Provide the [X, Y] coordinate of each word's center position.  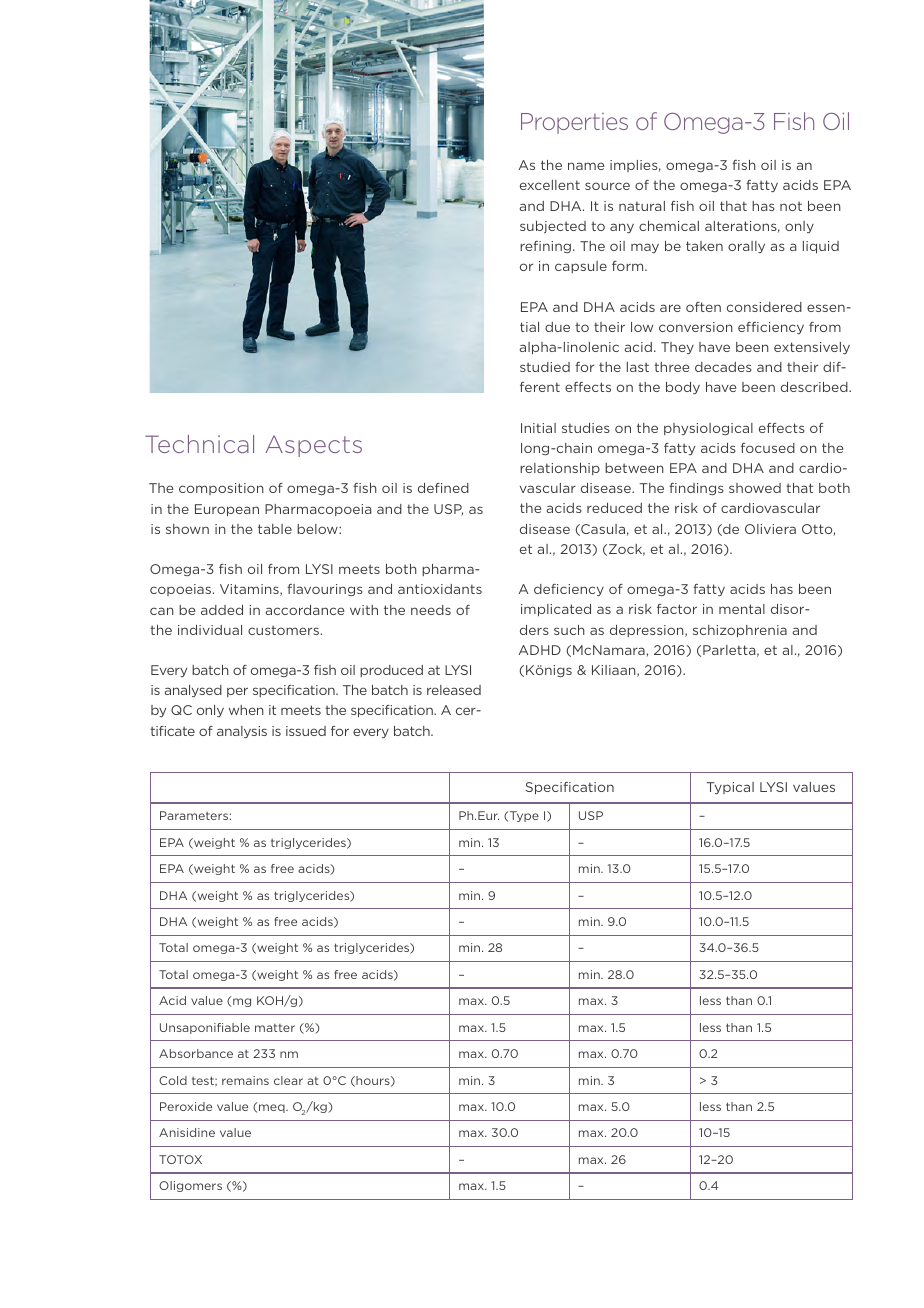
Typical [730, 788]
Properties [574, 123]
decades [723, 367]
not [791, 206]
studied [545, 367]
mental [742, 609]
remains [245, 1080]
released [454, 690]
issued [306, 731]
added [222, 610]
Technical [199, 444]
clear [288, 1080]
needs [431, 610]
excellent [550, 185]
